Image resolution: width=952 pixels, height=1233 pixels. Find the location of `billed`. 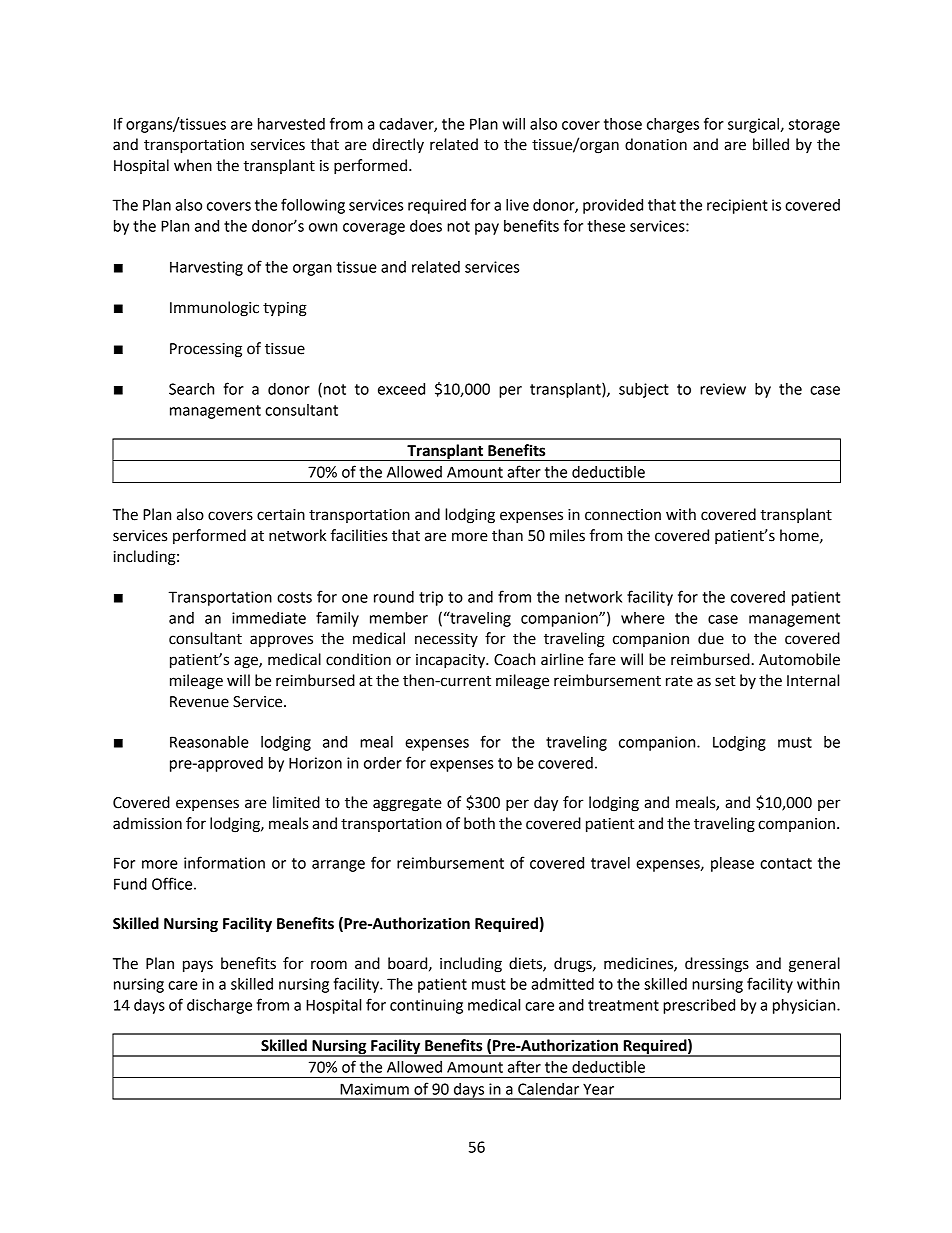

billed is located at coordinates (771, 144).
